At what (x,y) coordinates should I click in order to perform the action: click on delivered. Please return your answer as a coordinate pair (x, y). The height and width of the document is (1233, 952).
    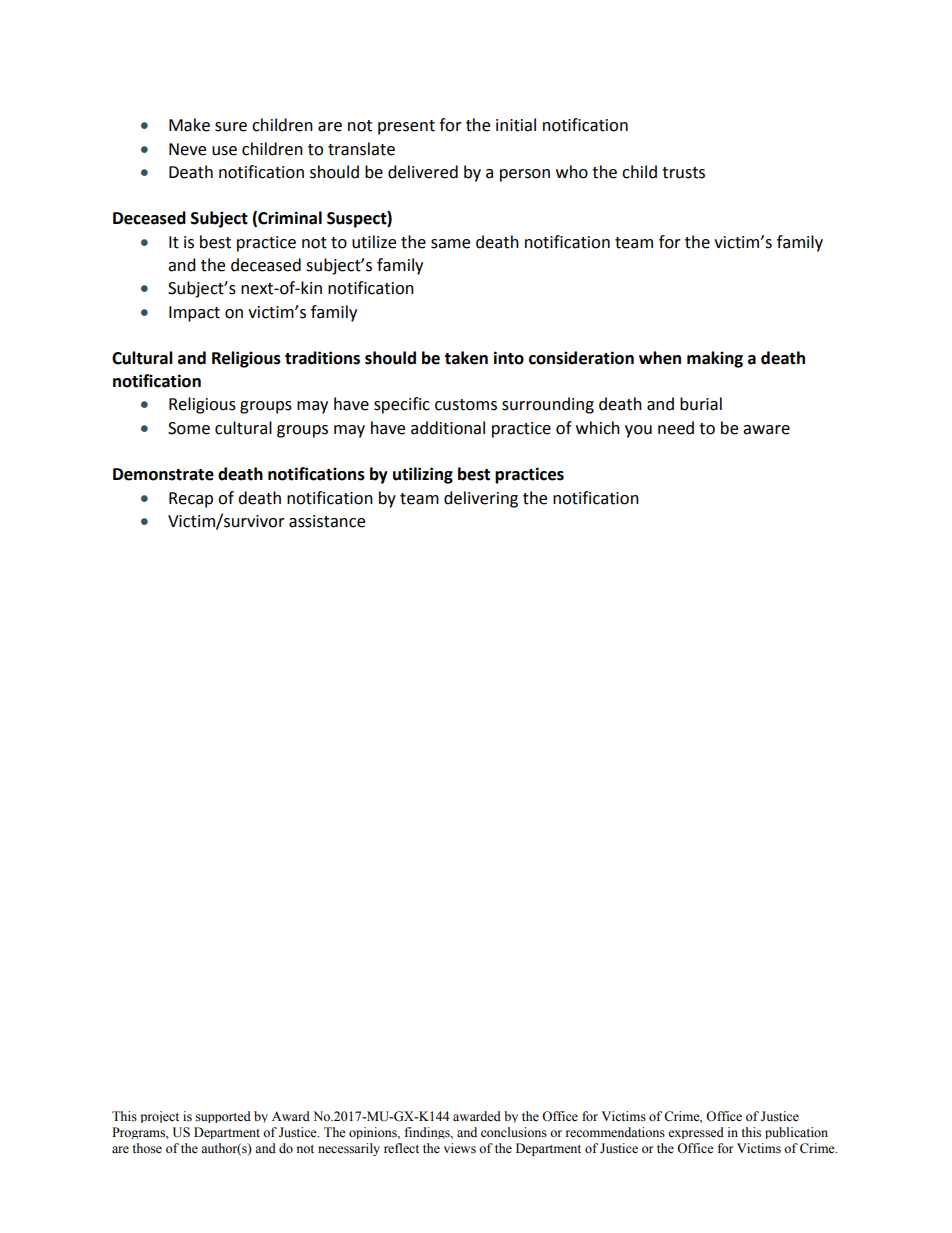
    Looking at the image, I should click on (423, 172).
